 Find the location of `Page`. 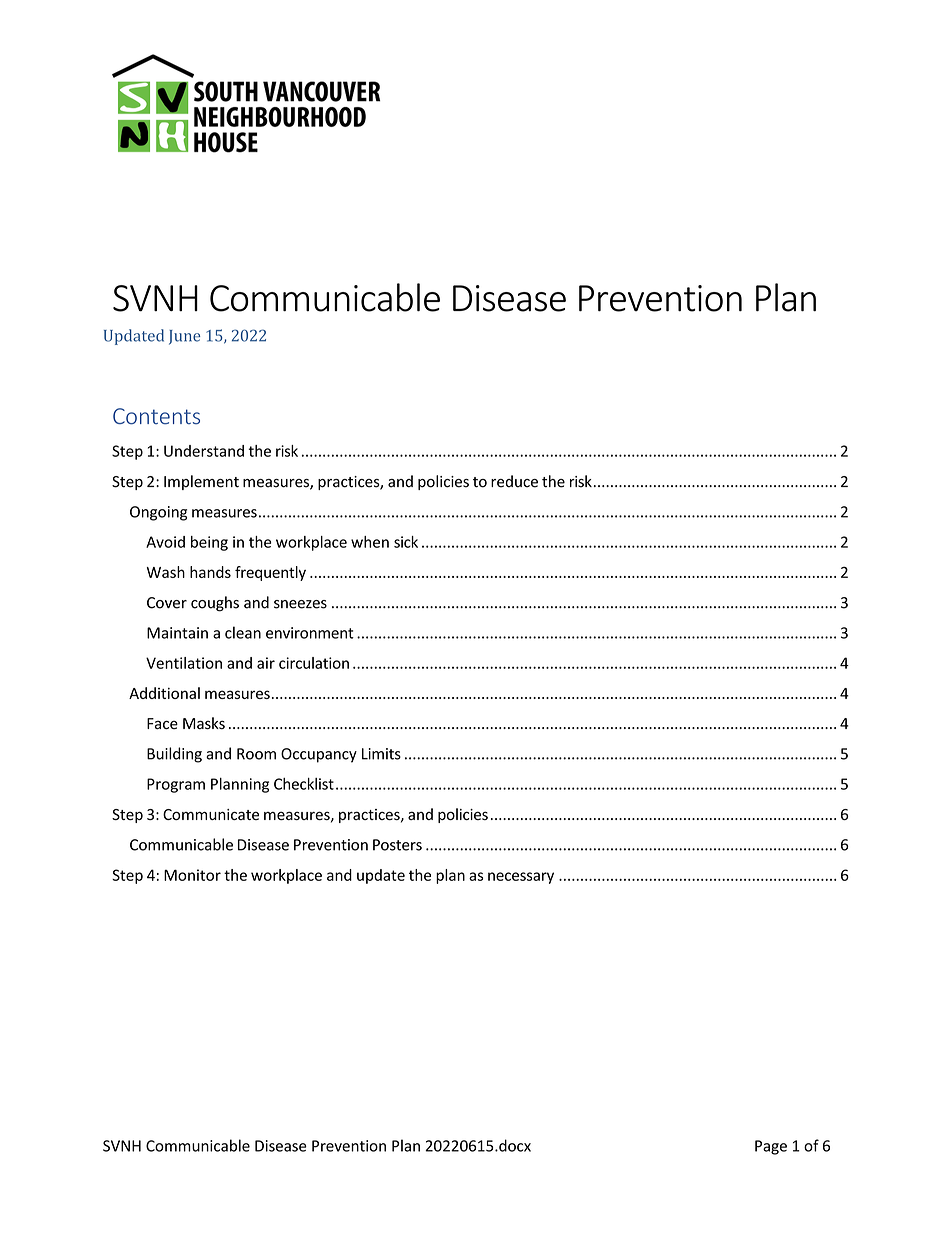

Page is located at coordinates (771, 1147).
